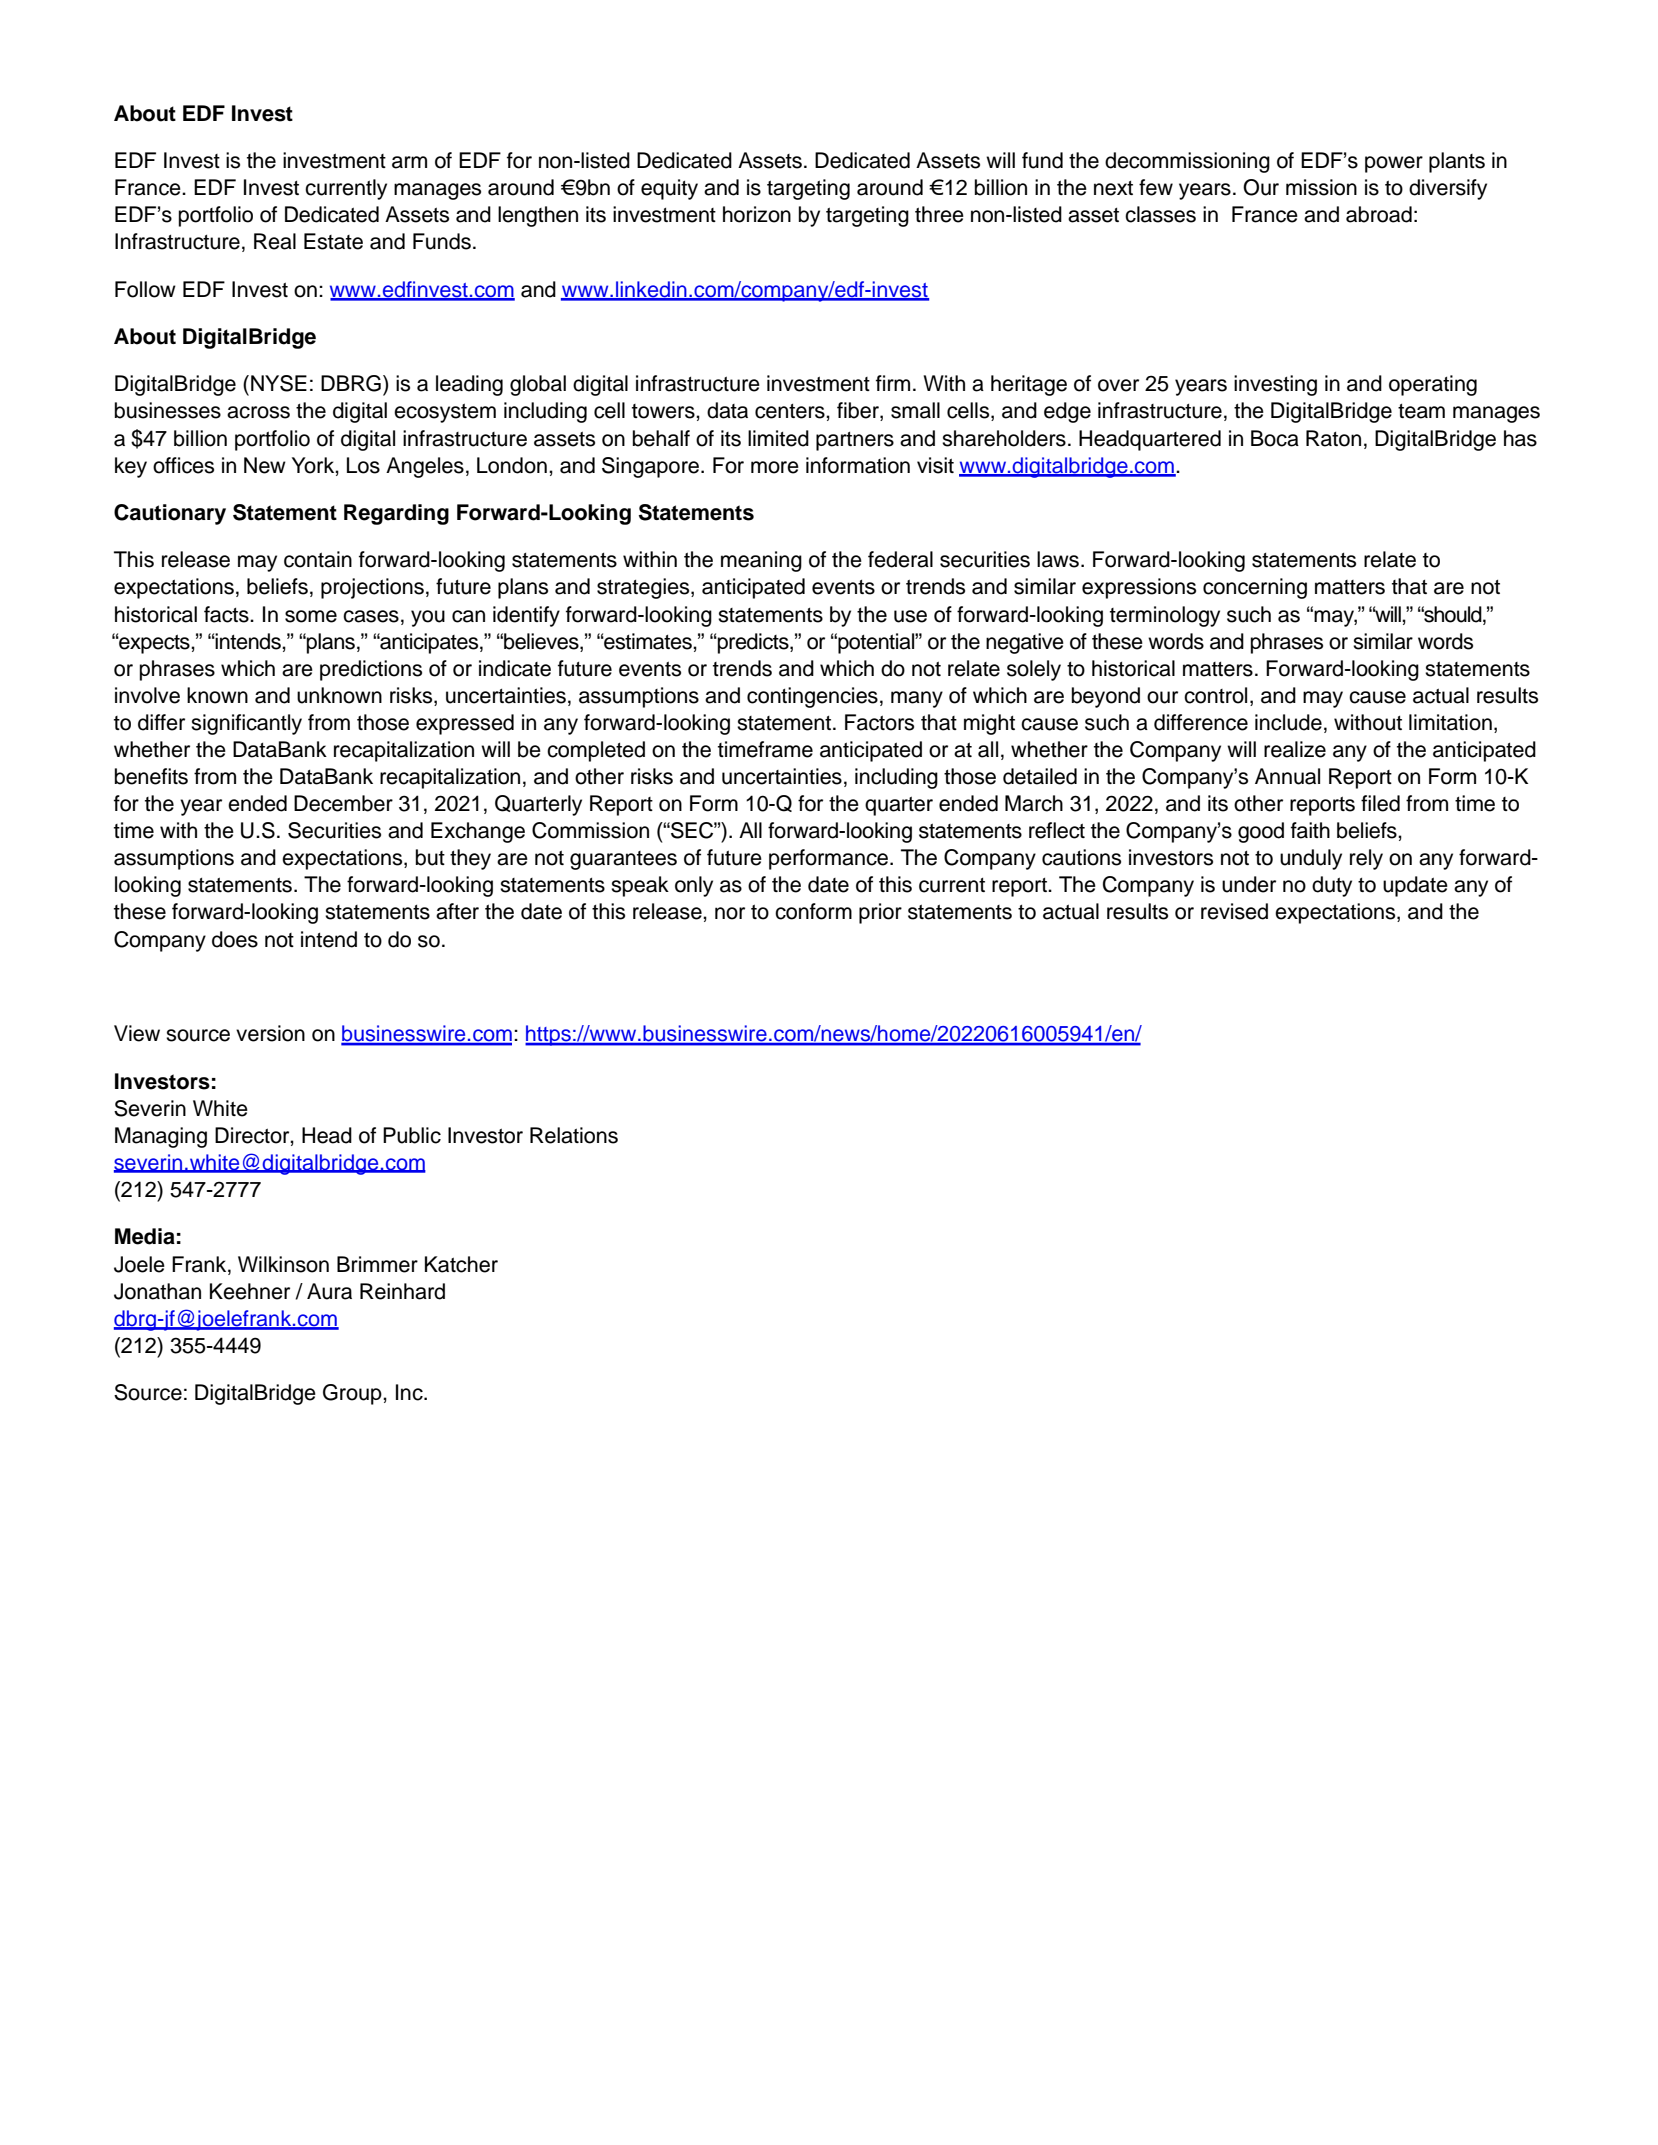 This page has height=2145, width=1658. What do you see at coordinates (879, 722) in the page?
I see `Factors` at bounding box center [879, 722].
